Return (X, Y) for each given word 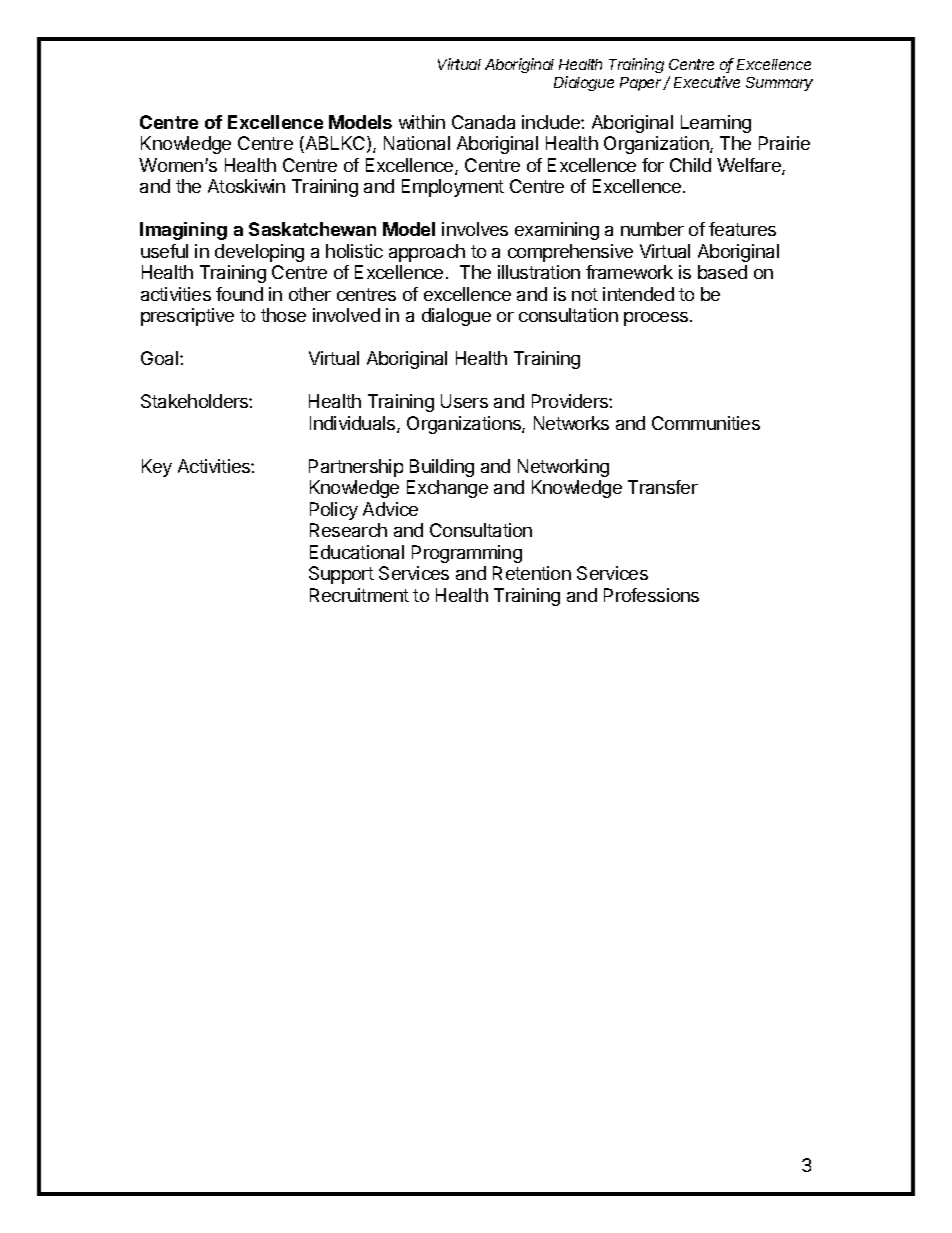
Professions (651, 595)
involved (346, 315)
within (422, 122)
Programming (467, 554)
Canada (483, 122)
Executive (707, 82)
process (657, 319)
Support (341, 575)
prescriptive (187, 317)
